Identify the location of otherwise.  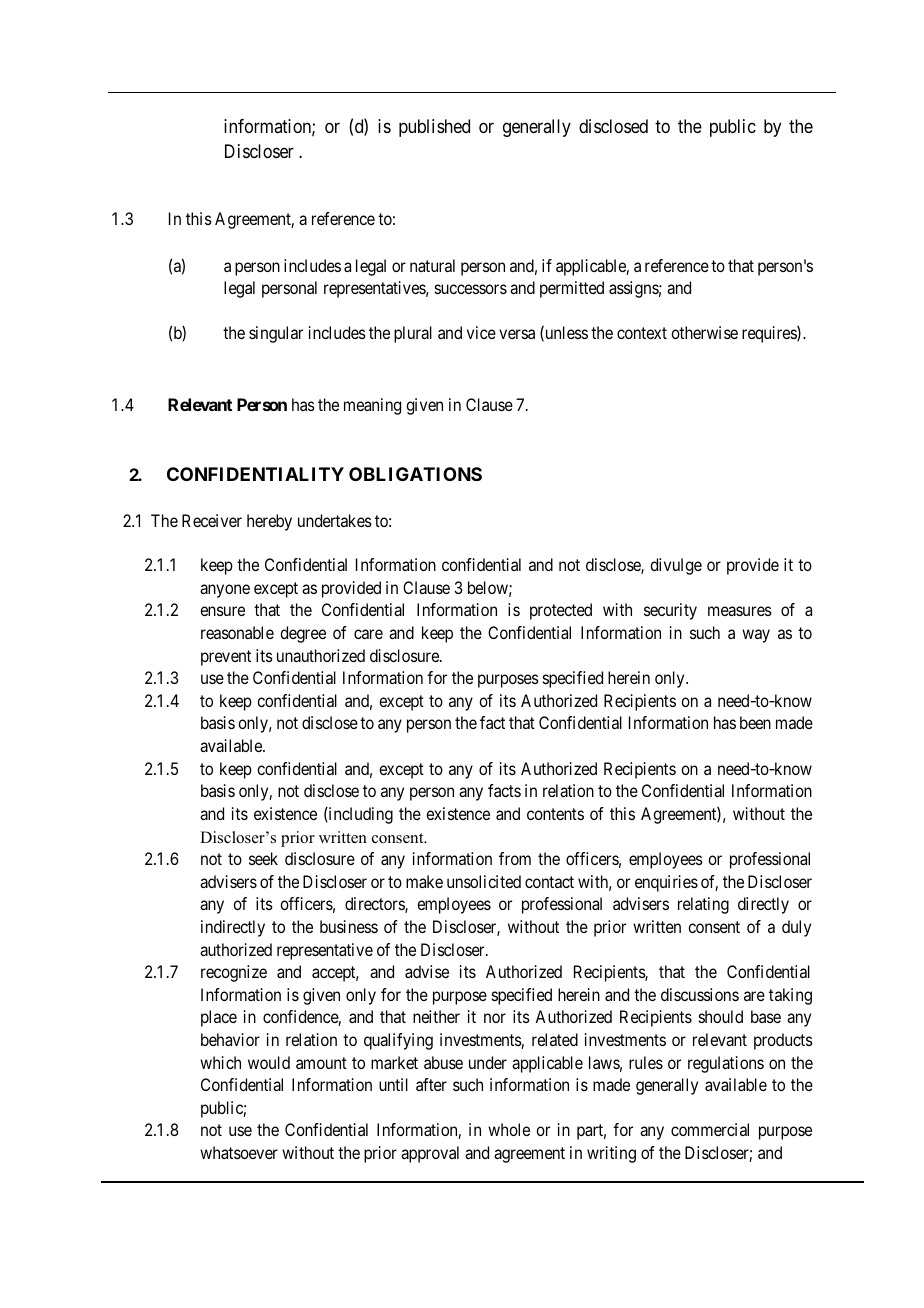
(704, 332).
